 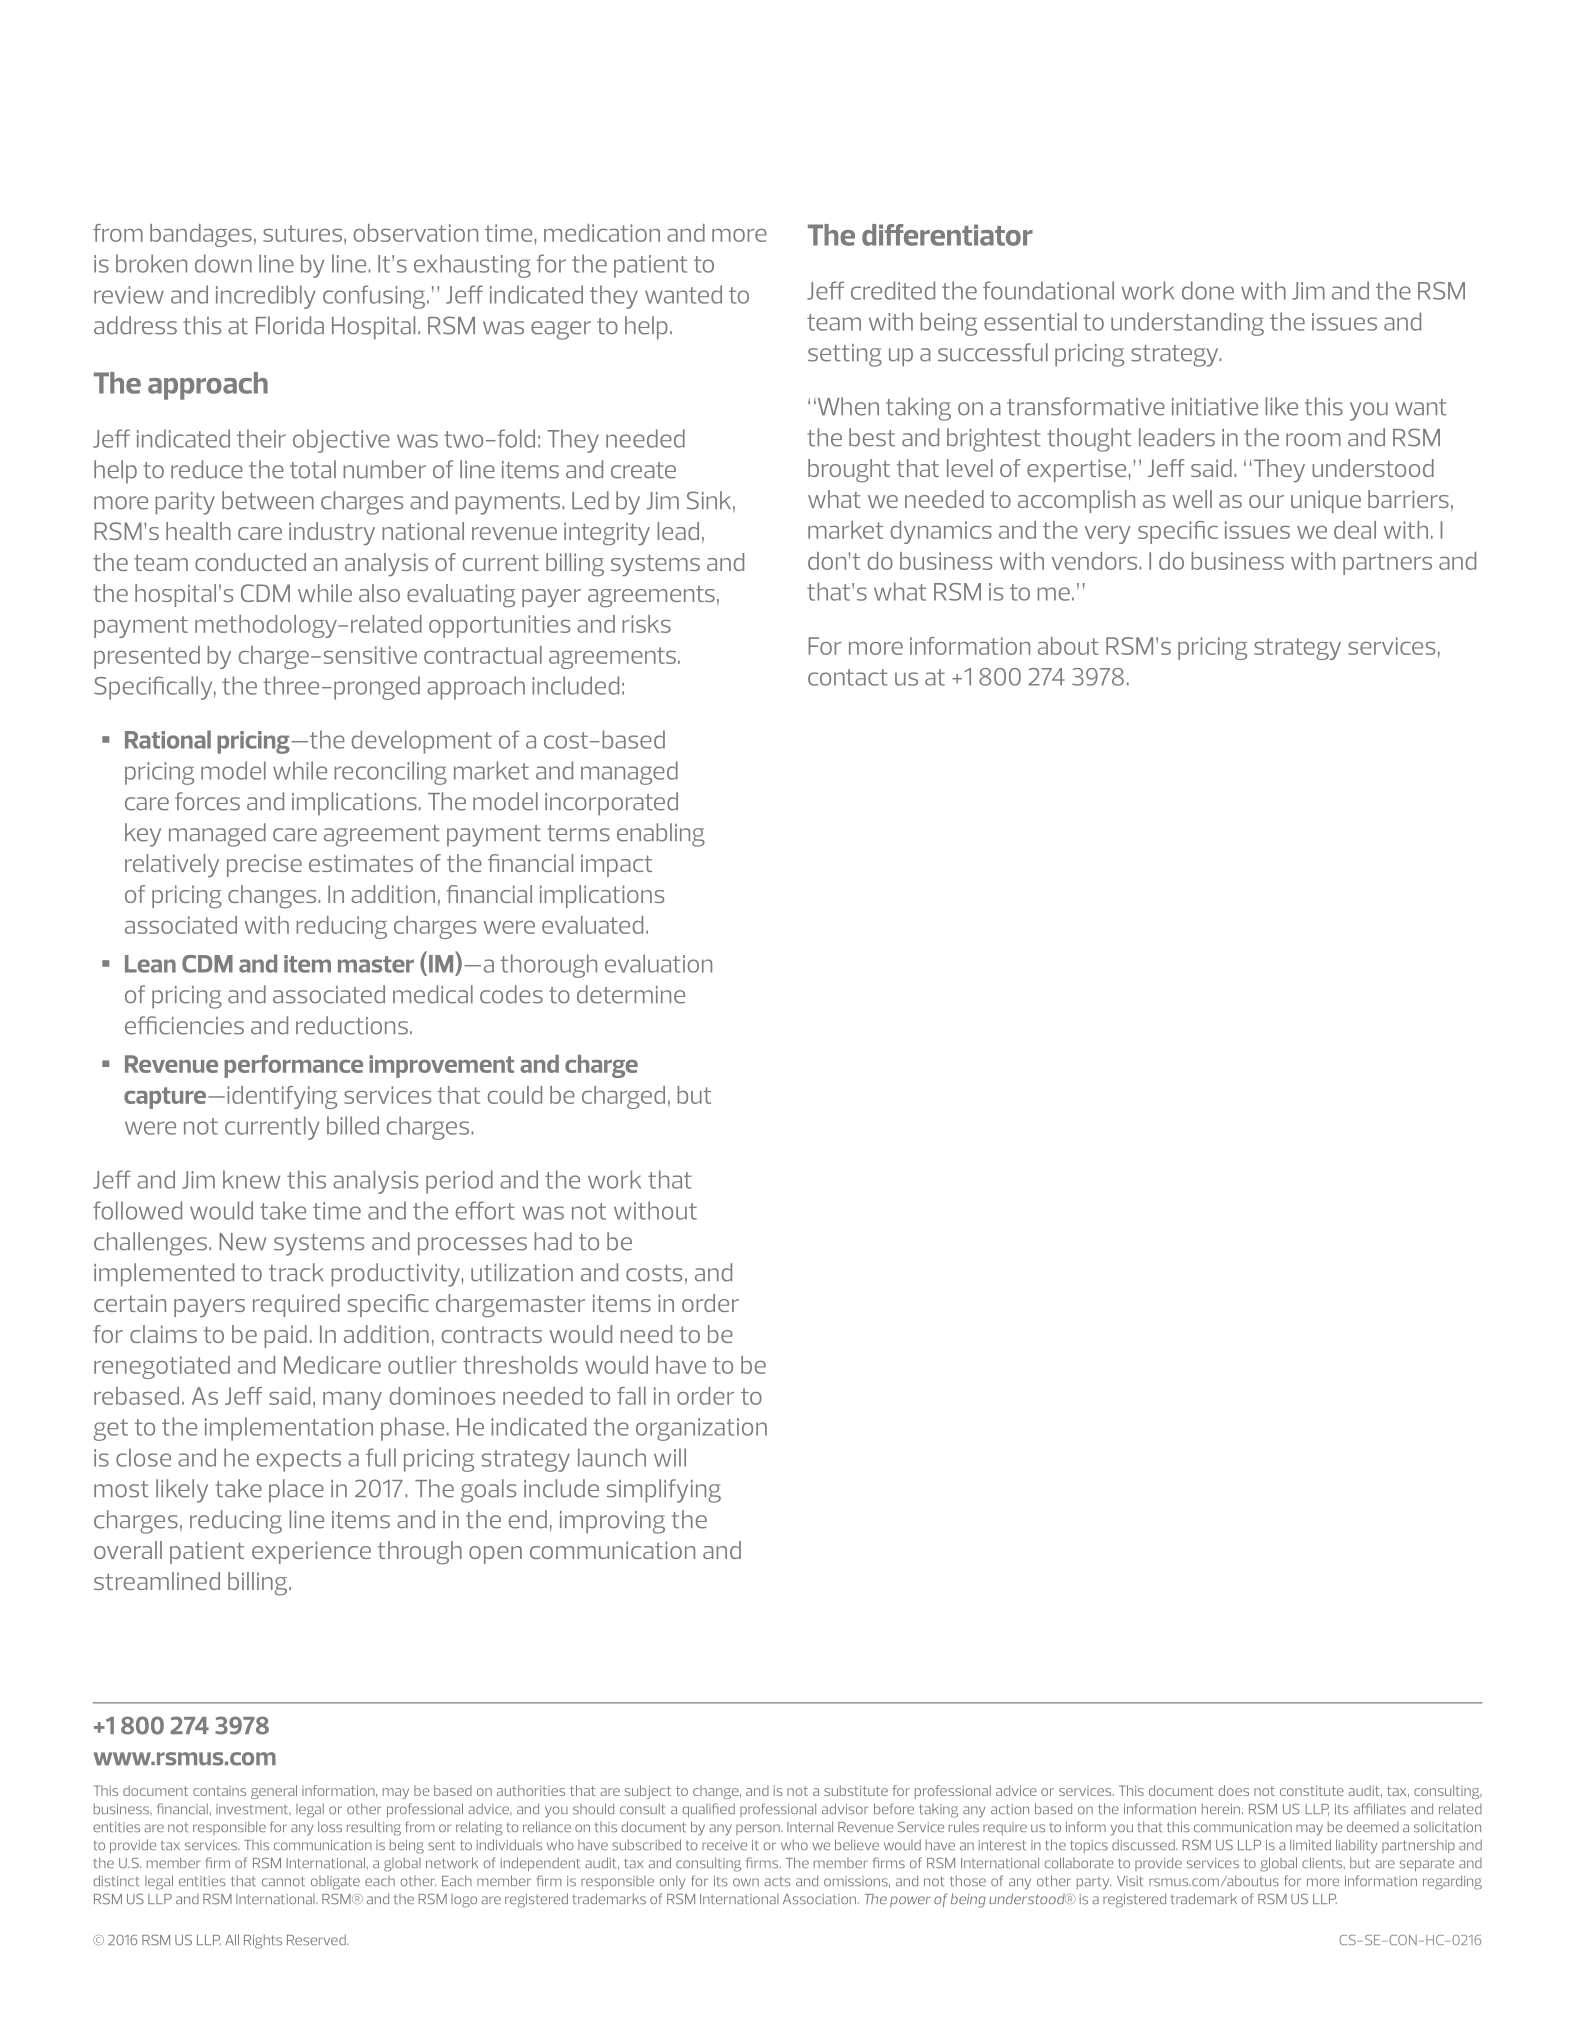 I want to click on determine, so click(x=631, y=994).
